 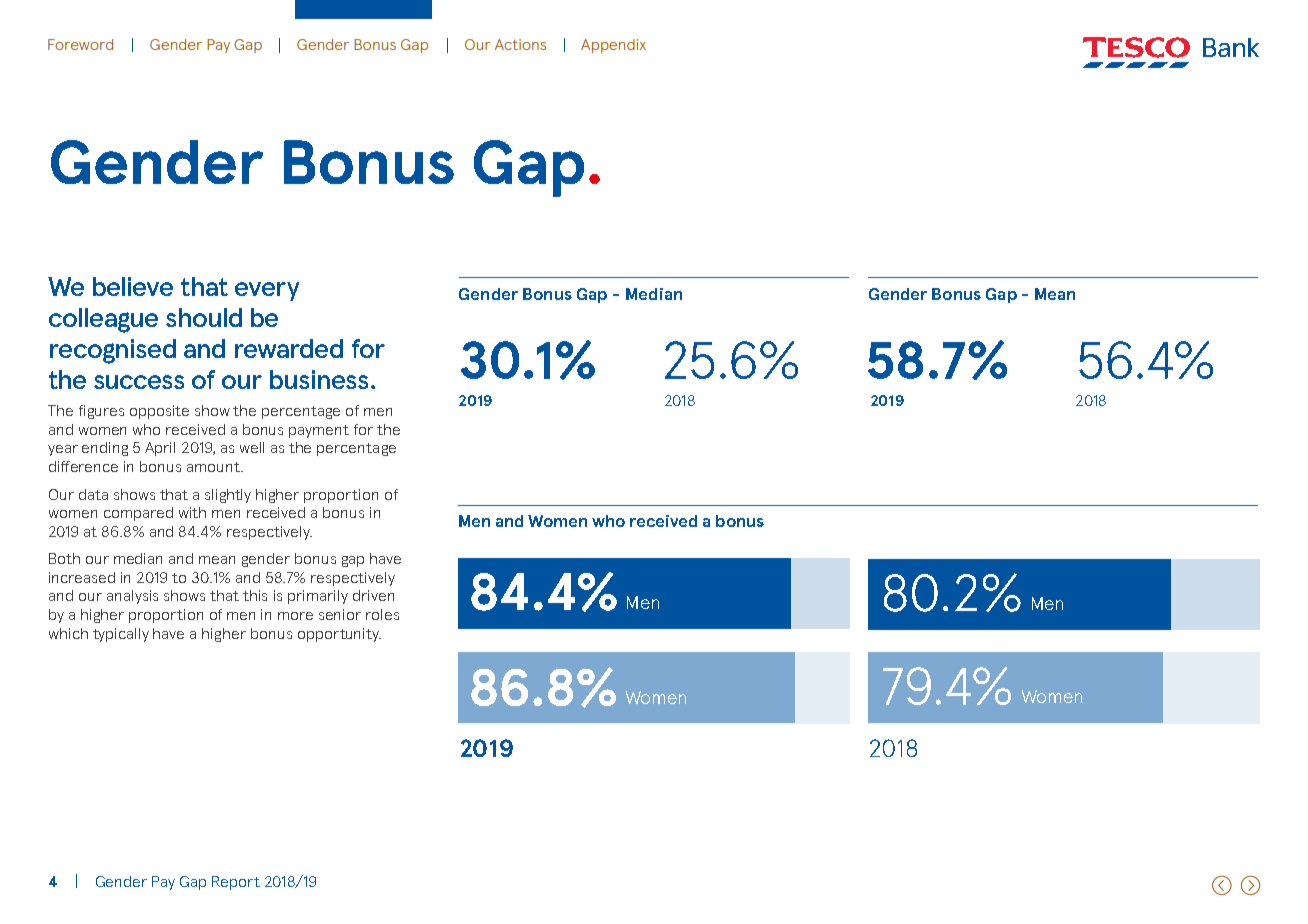 What do you see at coordinates (121, 635) in the page?
I see `typically` at bounding box center [121, 635].
